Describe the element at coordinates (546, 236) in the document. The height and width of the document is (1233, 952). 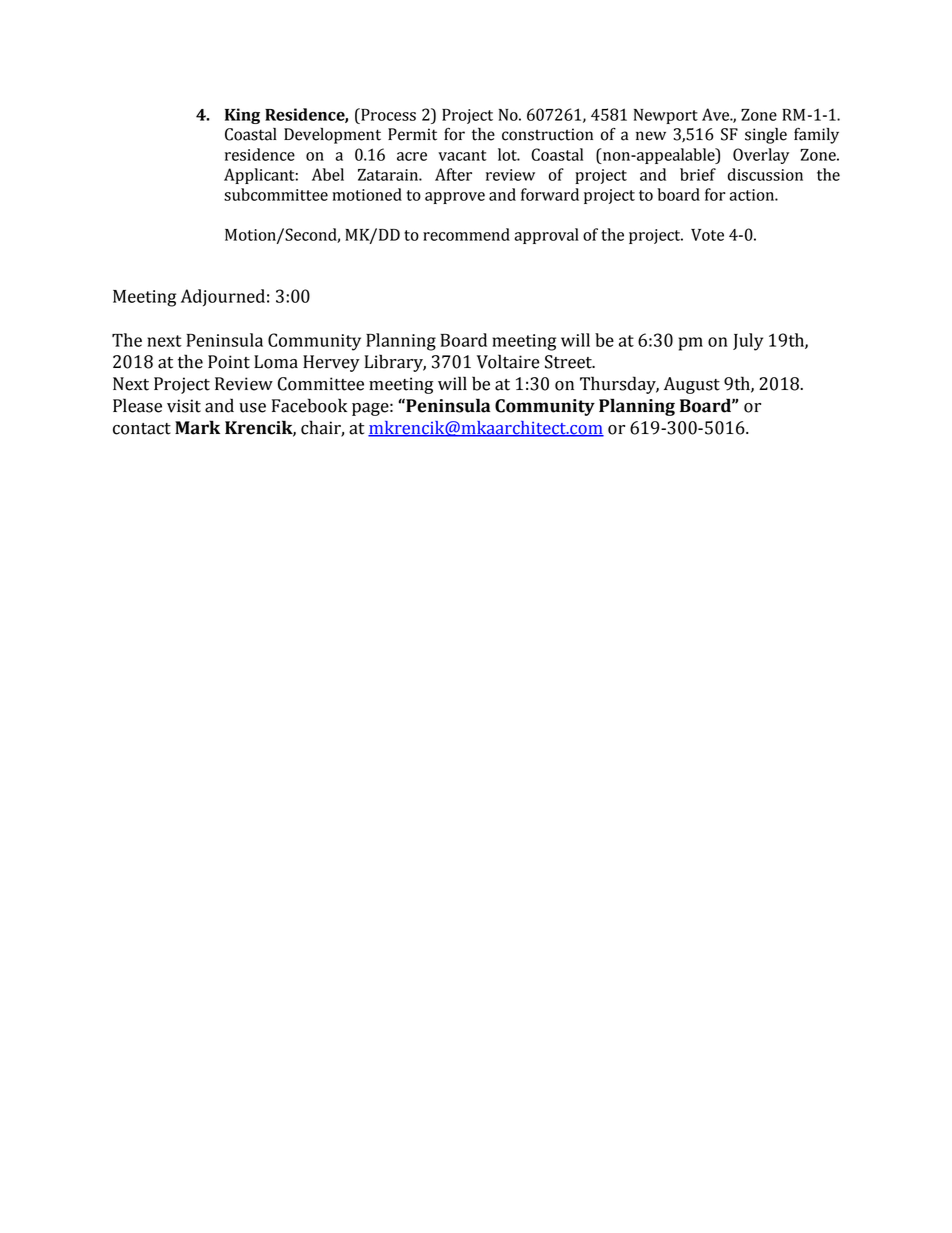
I see `approval` at that location.
